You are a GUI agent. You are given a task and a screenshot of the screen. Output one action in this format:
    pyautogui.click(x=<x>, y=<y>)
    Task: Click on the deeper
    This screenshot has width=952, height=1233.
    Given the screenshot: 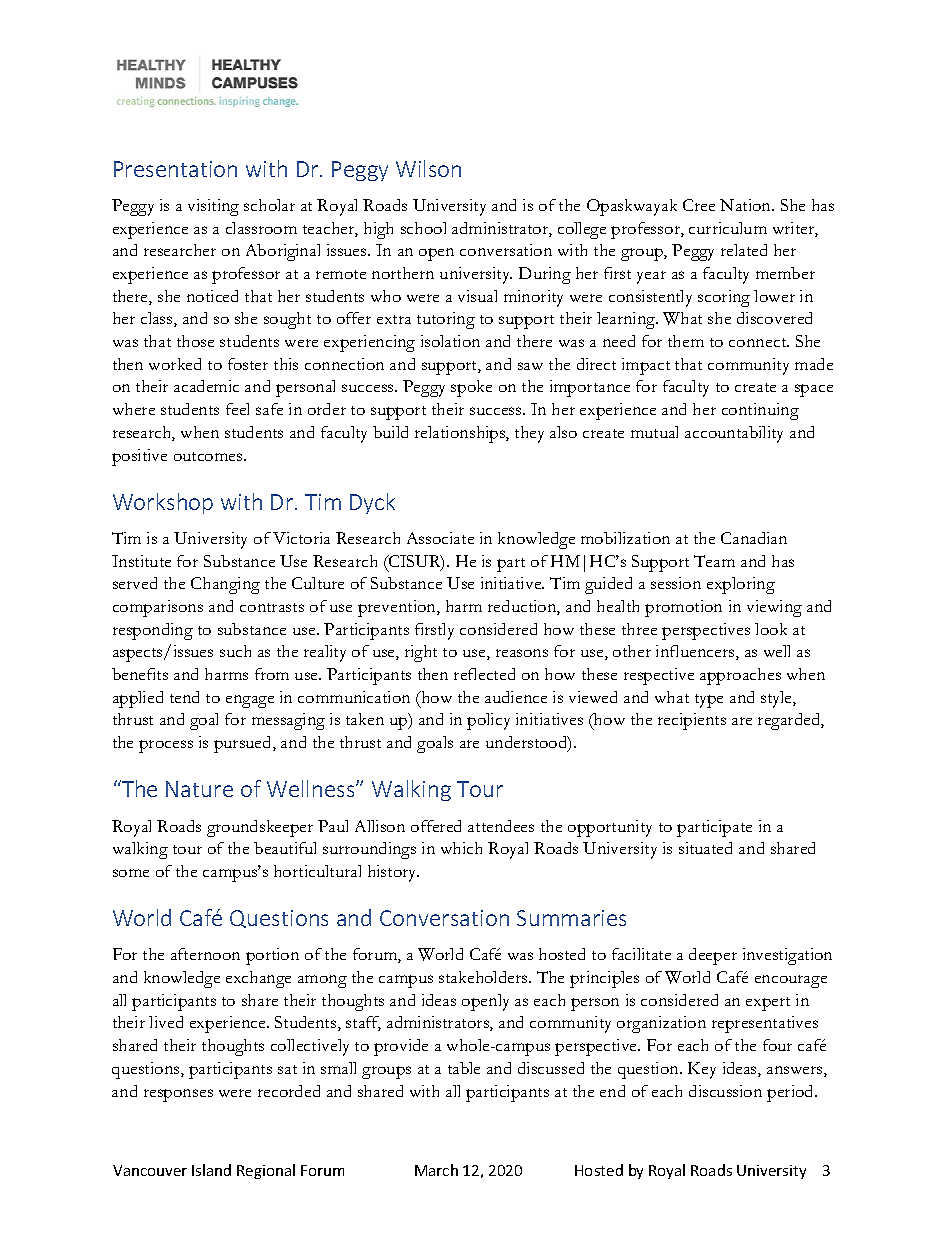 What is the action you would take?
    pyautogui.click(x=713, y=956)
